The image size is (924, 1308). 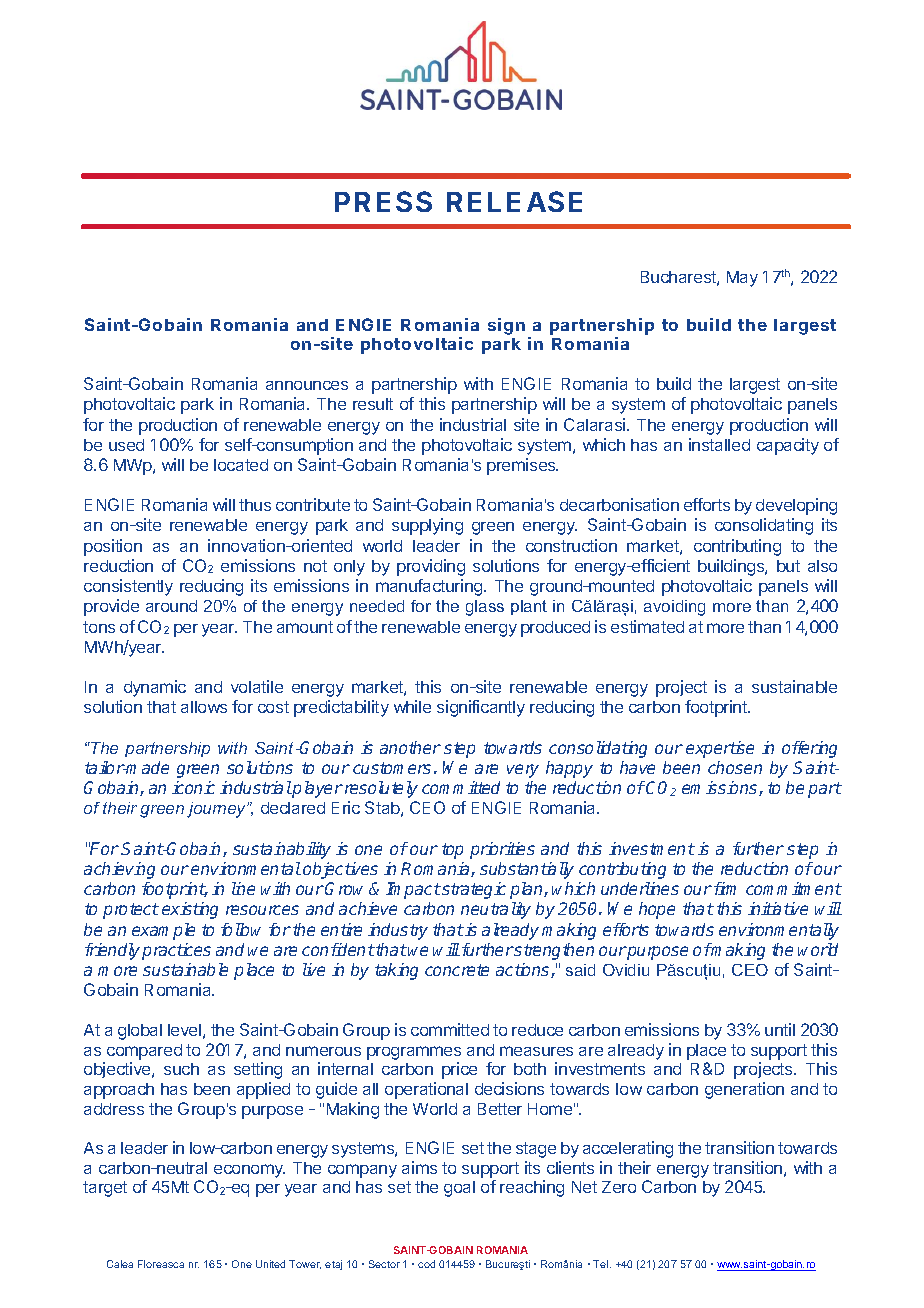 I want to click on expertise, so click(x=720, y=749).
